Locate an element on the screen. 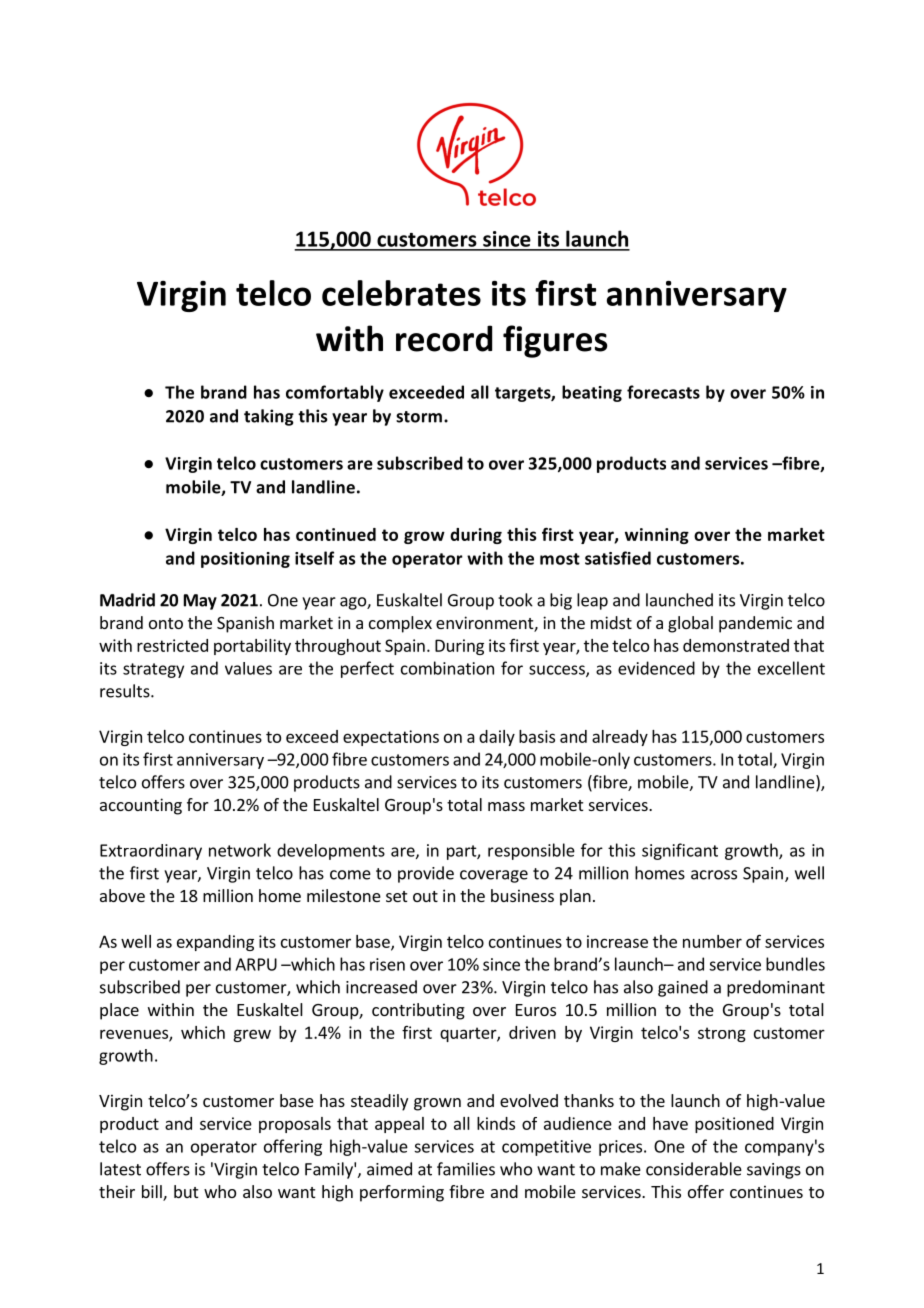 This screenshot has width=924, height=1308. forecasts is located at coordinates (663, 392).
